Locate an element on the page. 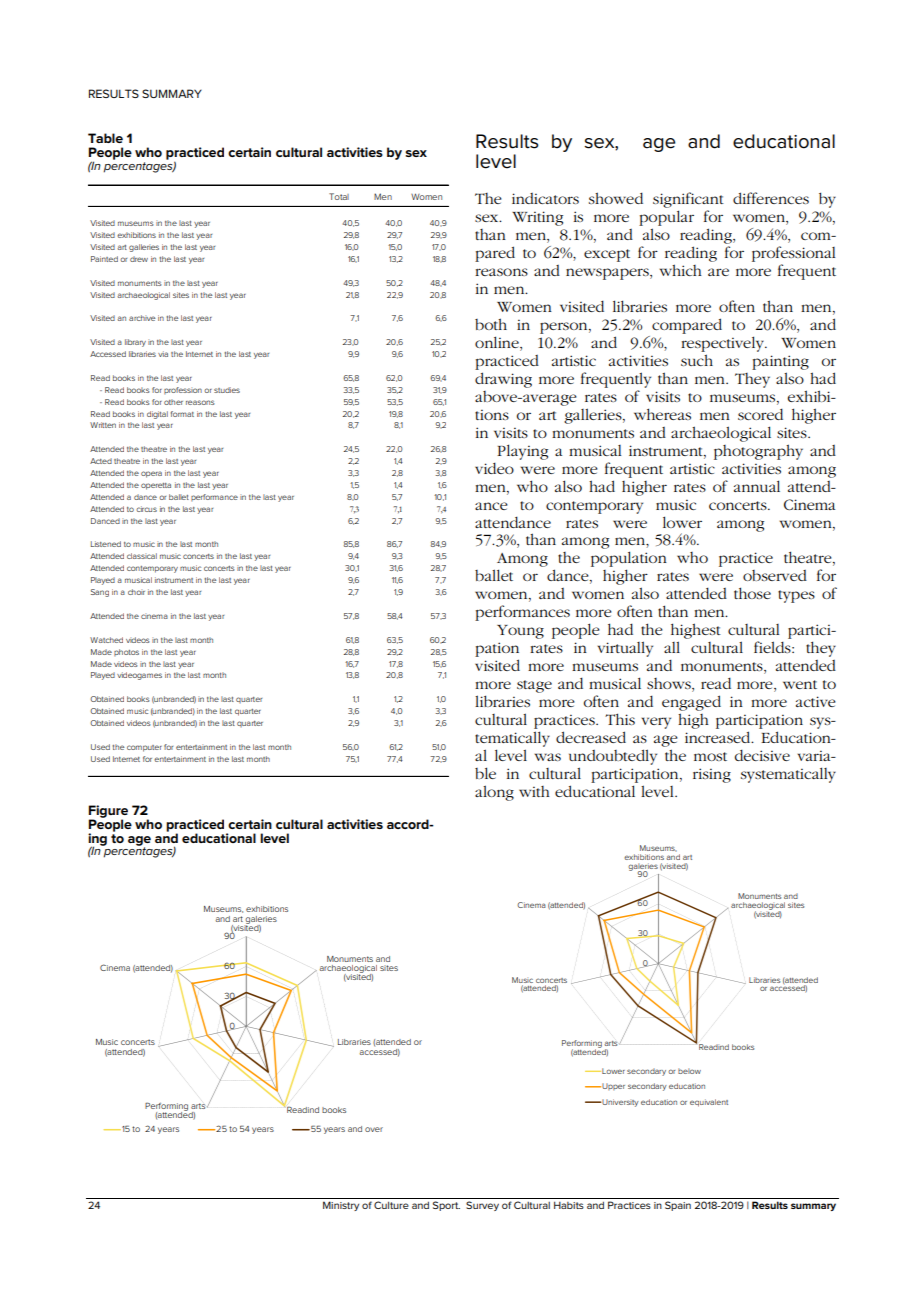 The width and height of the document is (924, 1308). Playing is located at coordinates (522, 452).
